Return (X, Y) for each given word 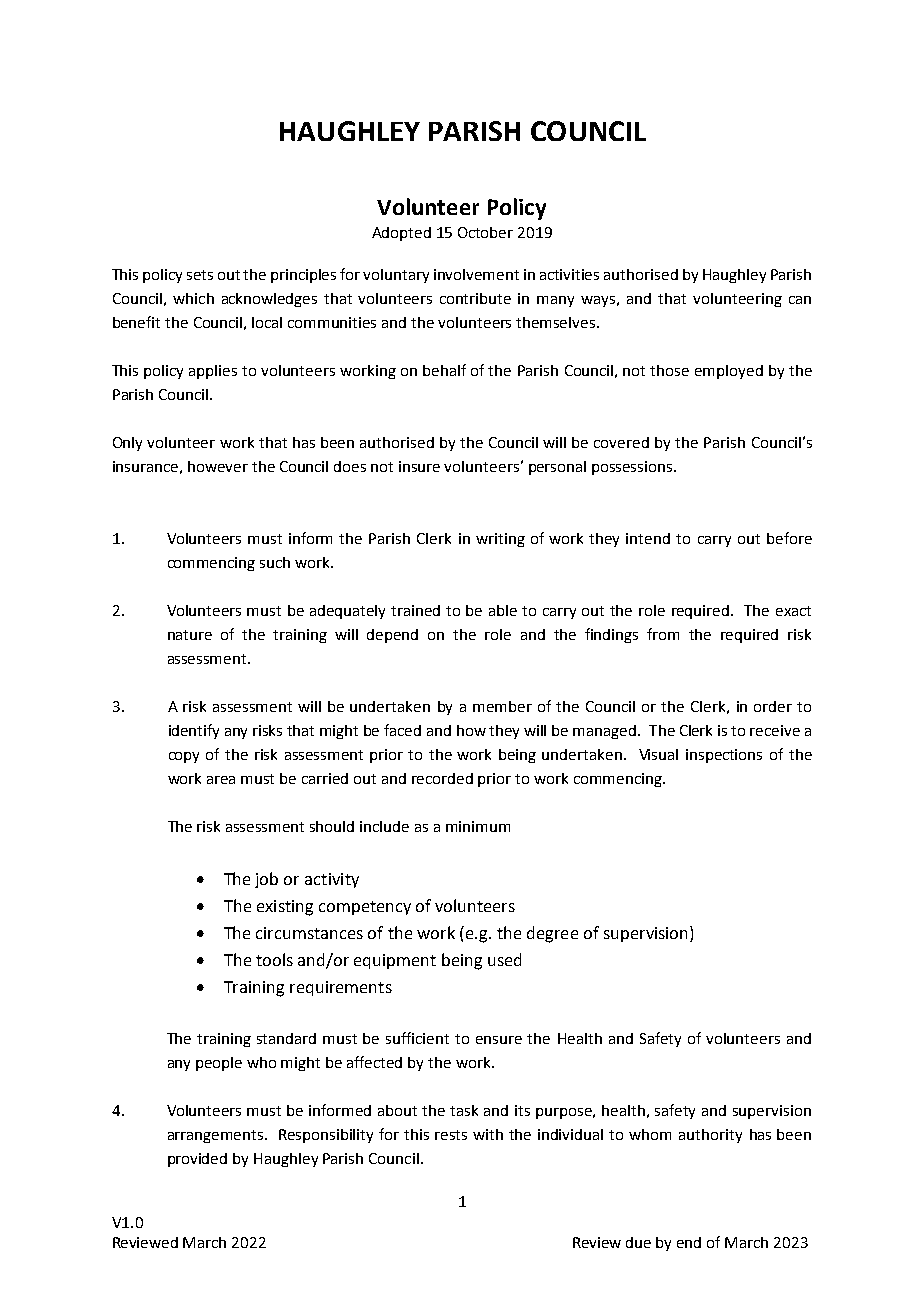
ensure (499, 1040)
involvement (476, 274)
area (221, 780)
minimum (478, 826)
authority (710, 1136)
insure (419, 466)
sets (200, 275)
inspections (724, 756)
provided (197, 1160)
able (503, 610)
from (663, 634)
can (800, 300)
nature (190, 635)
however (218, 466)
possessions (633, 468)
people (219, 1064)
